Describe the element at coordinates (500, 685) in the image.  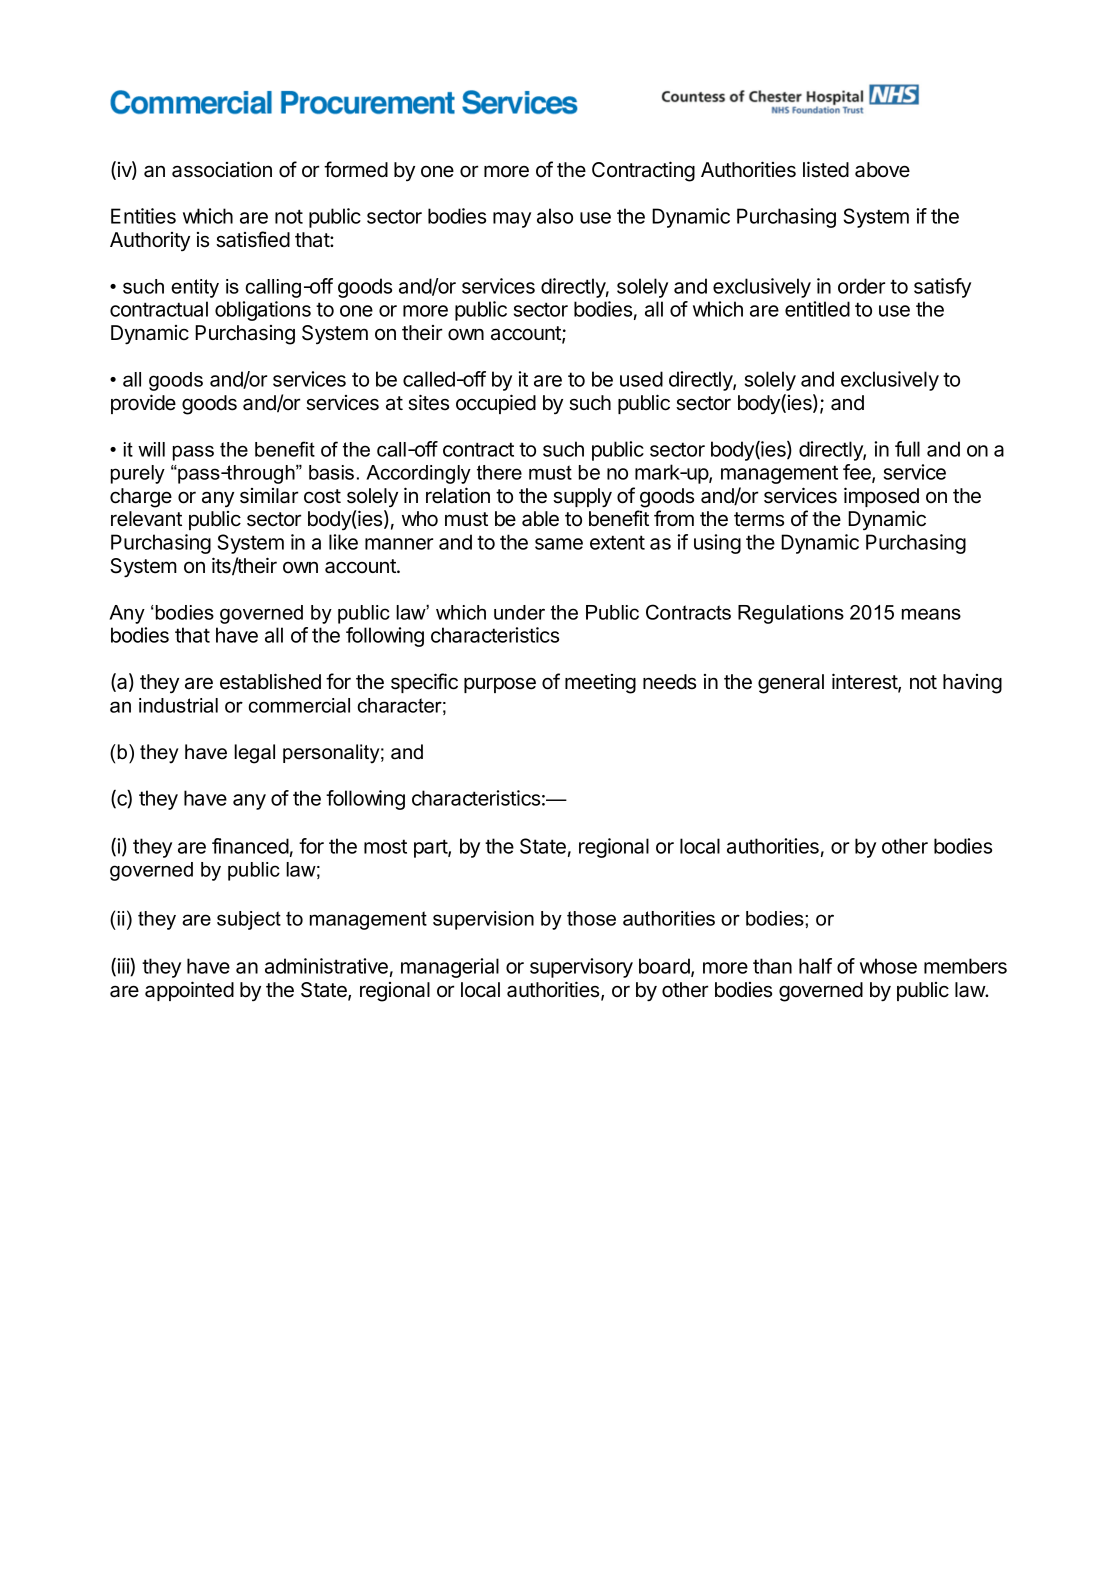
I see `purpose` at that location.
